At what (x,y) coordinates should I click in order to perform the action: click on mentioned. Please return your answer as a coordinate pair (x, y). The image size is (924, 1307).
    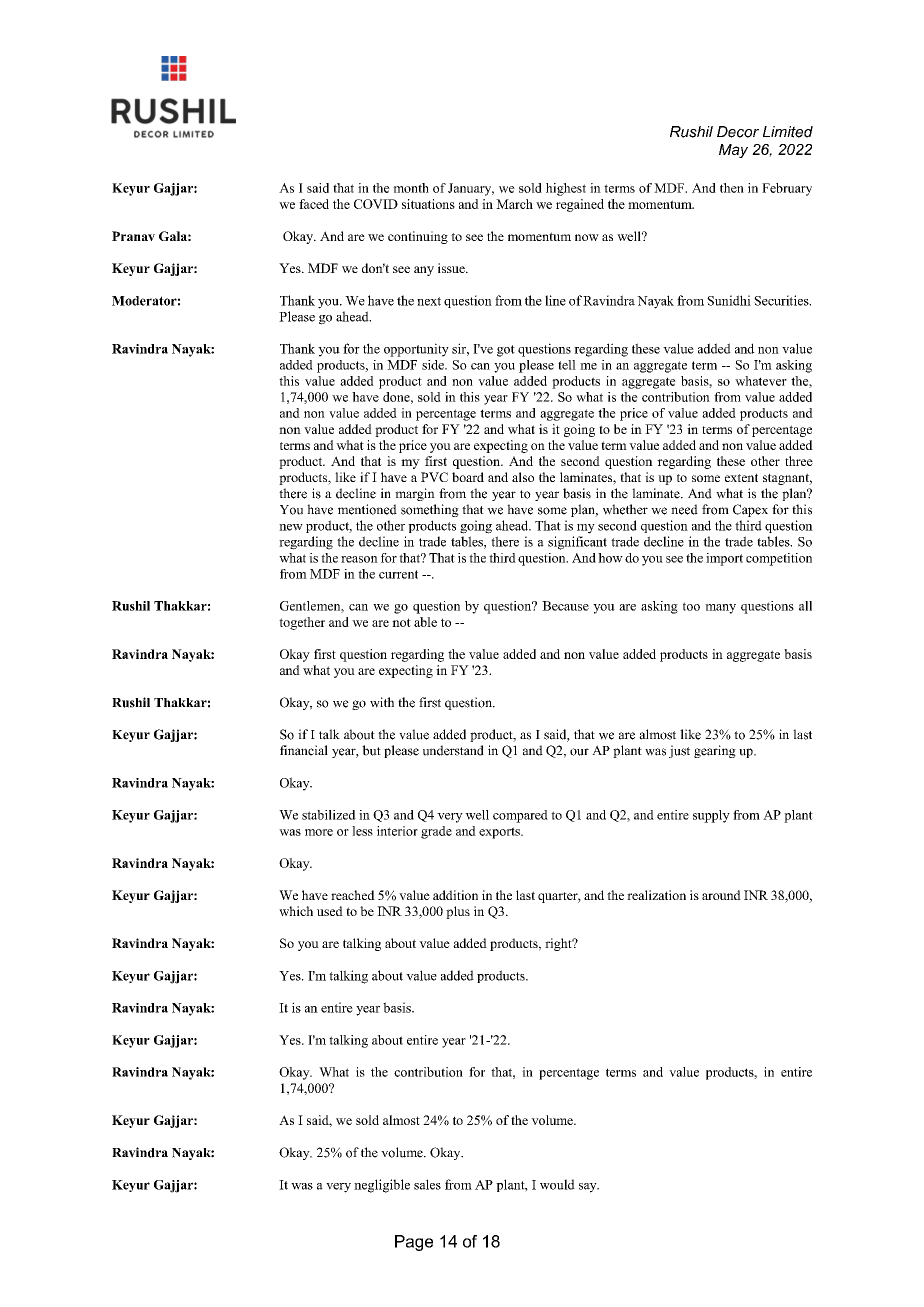
    Looking at the image, I should click on (367, 509).
